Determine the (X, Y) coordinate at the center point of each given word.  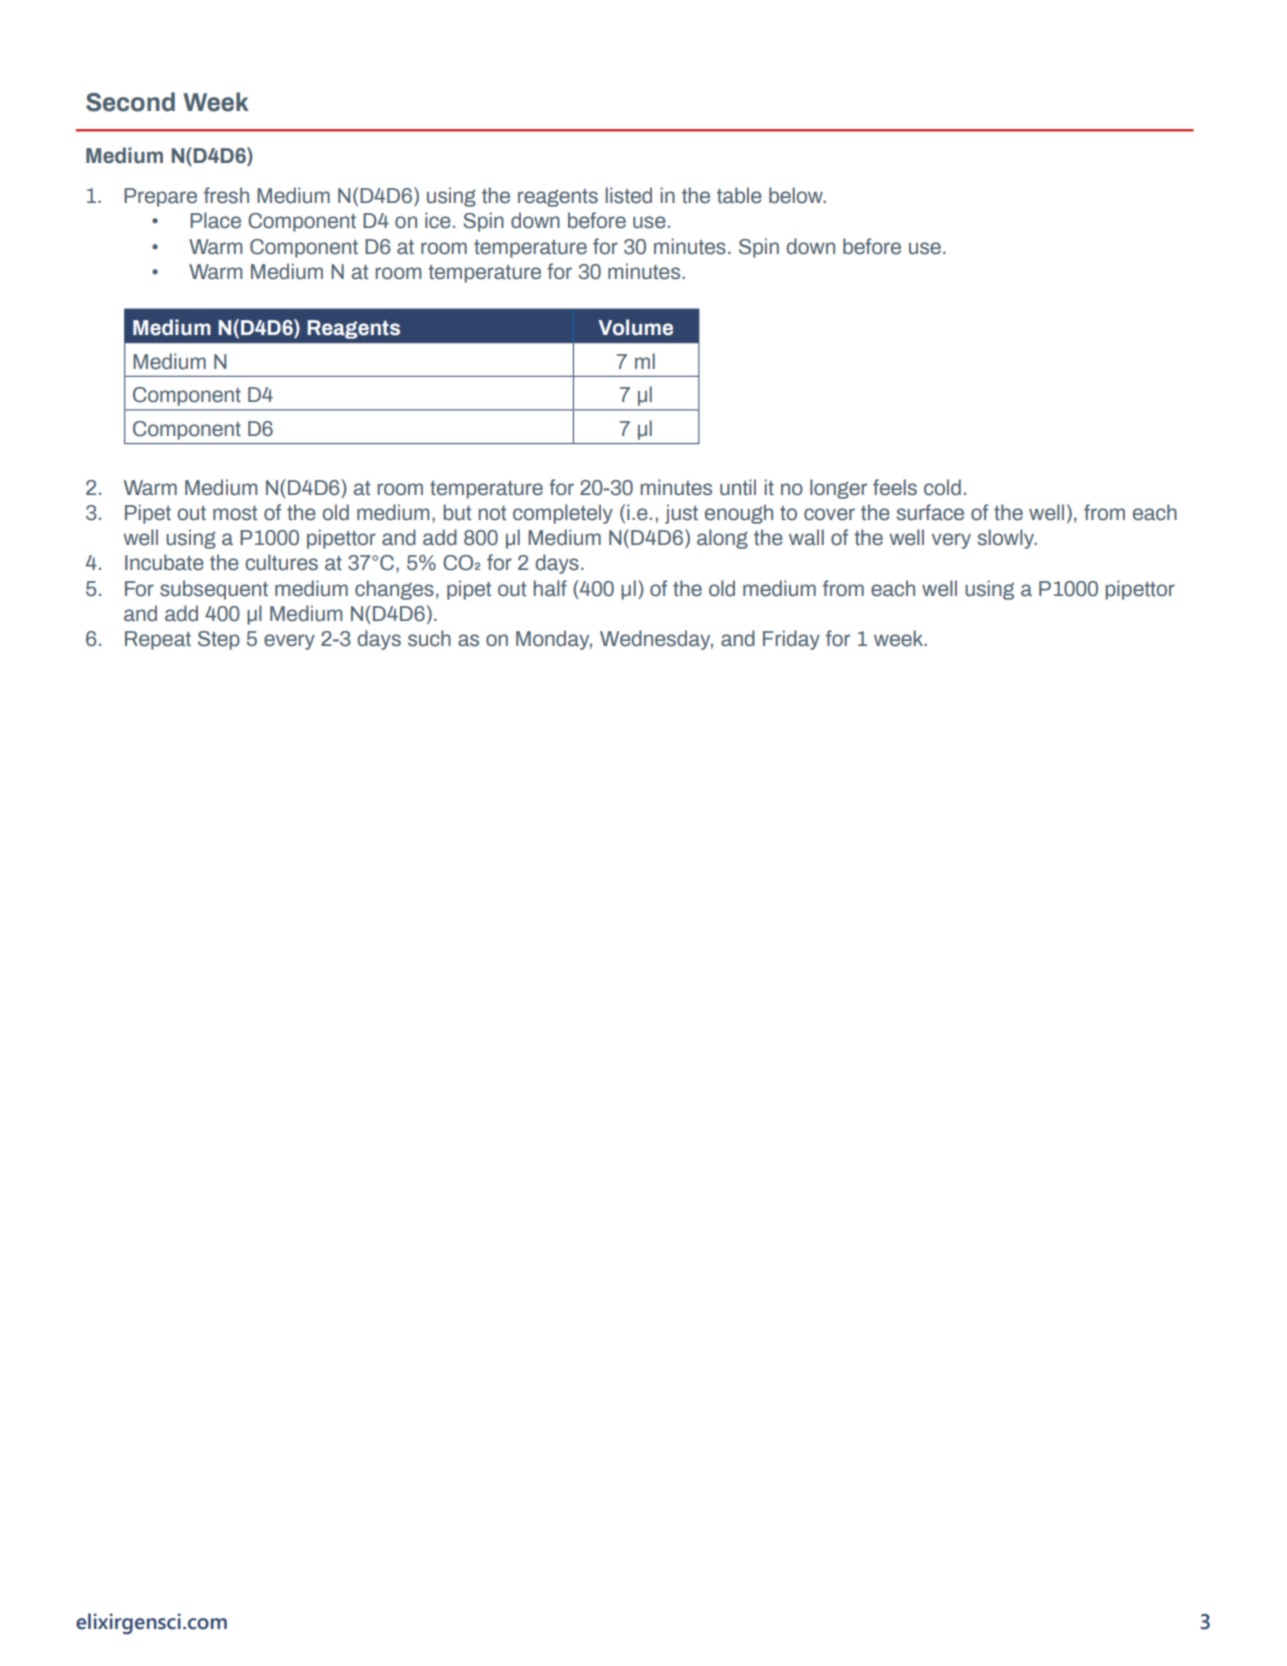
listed (628, 195)
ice (438, 220)
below (797, 195)
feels (895, 487)
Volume (635, 327)
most (235, 513)
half (550, 588)
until (738, 487)
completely (563, 514)
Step (219, 640)
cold (942, 487)
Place (215, 220)
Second (130, 102)
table (739, 195)
